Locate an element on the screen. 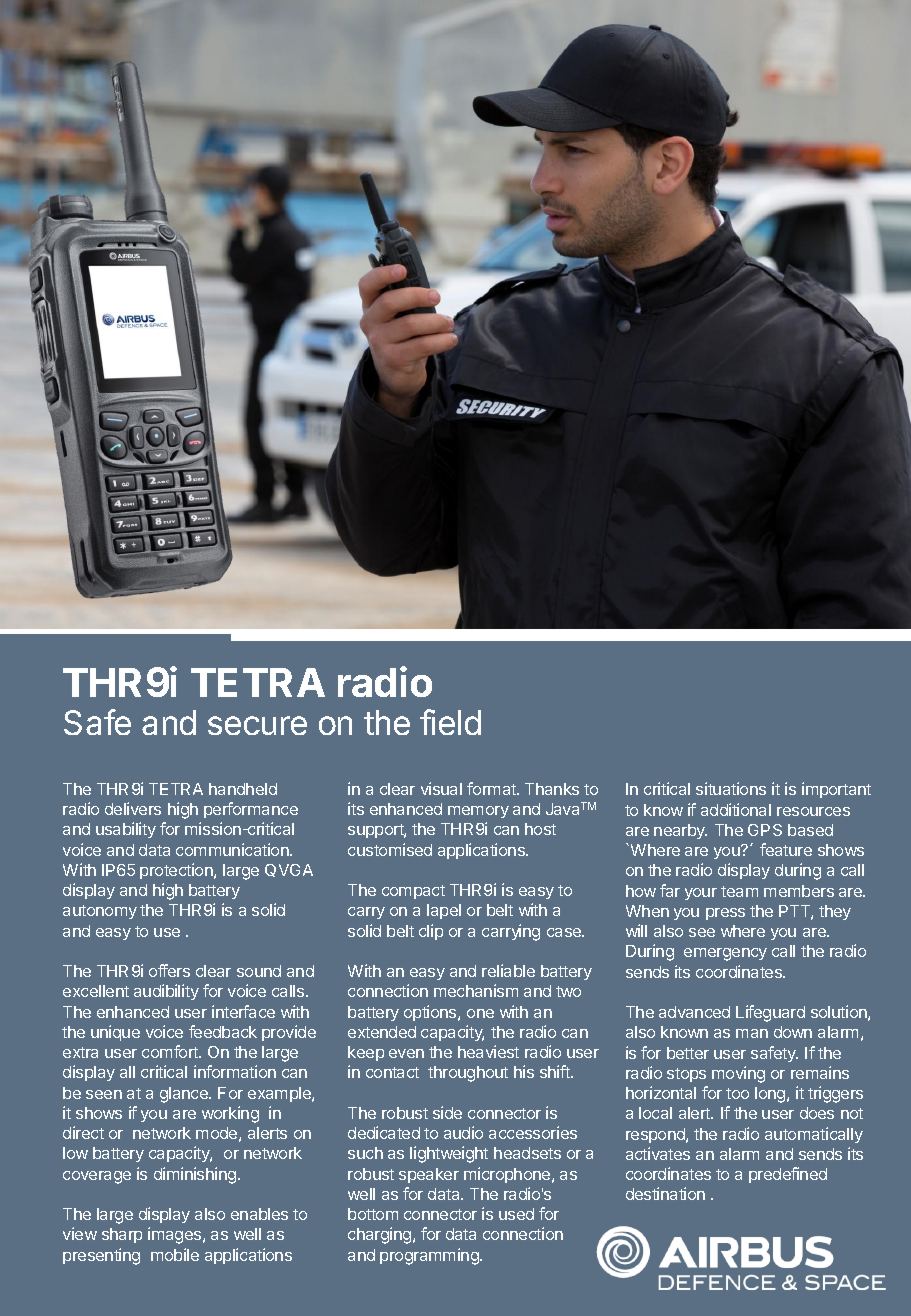  side is located at coordinates (447, 1112).
